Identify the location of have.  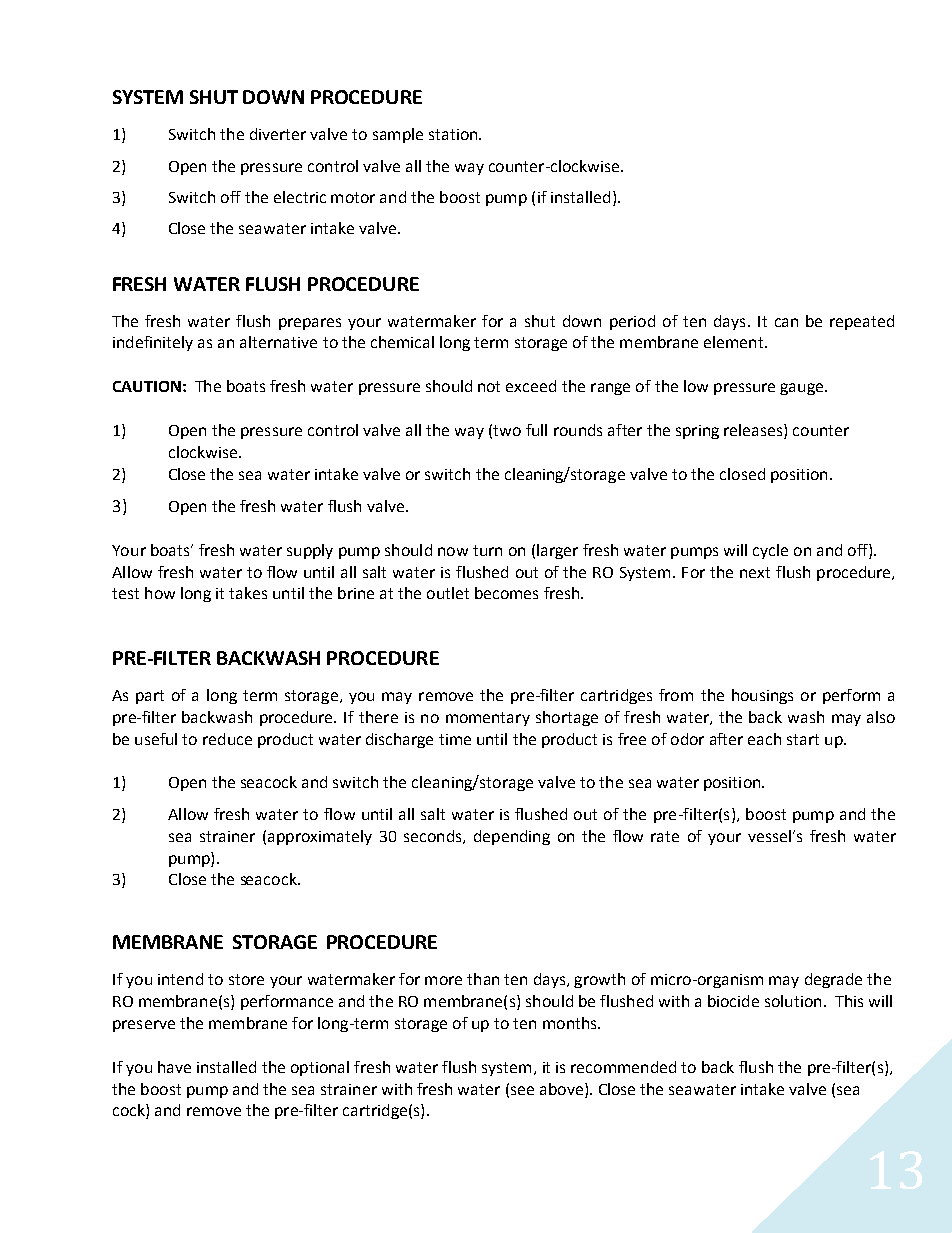
(174, 1067).
